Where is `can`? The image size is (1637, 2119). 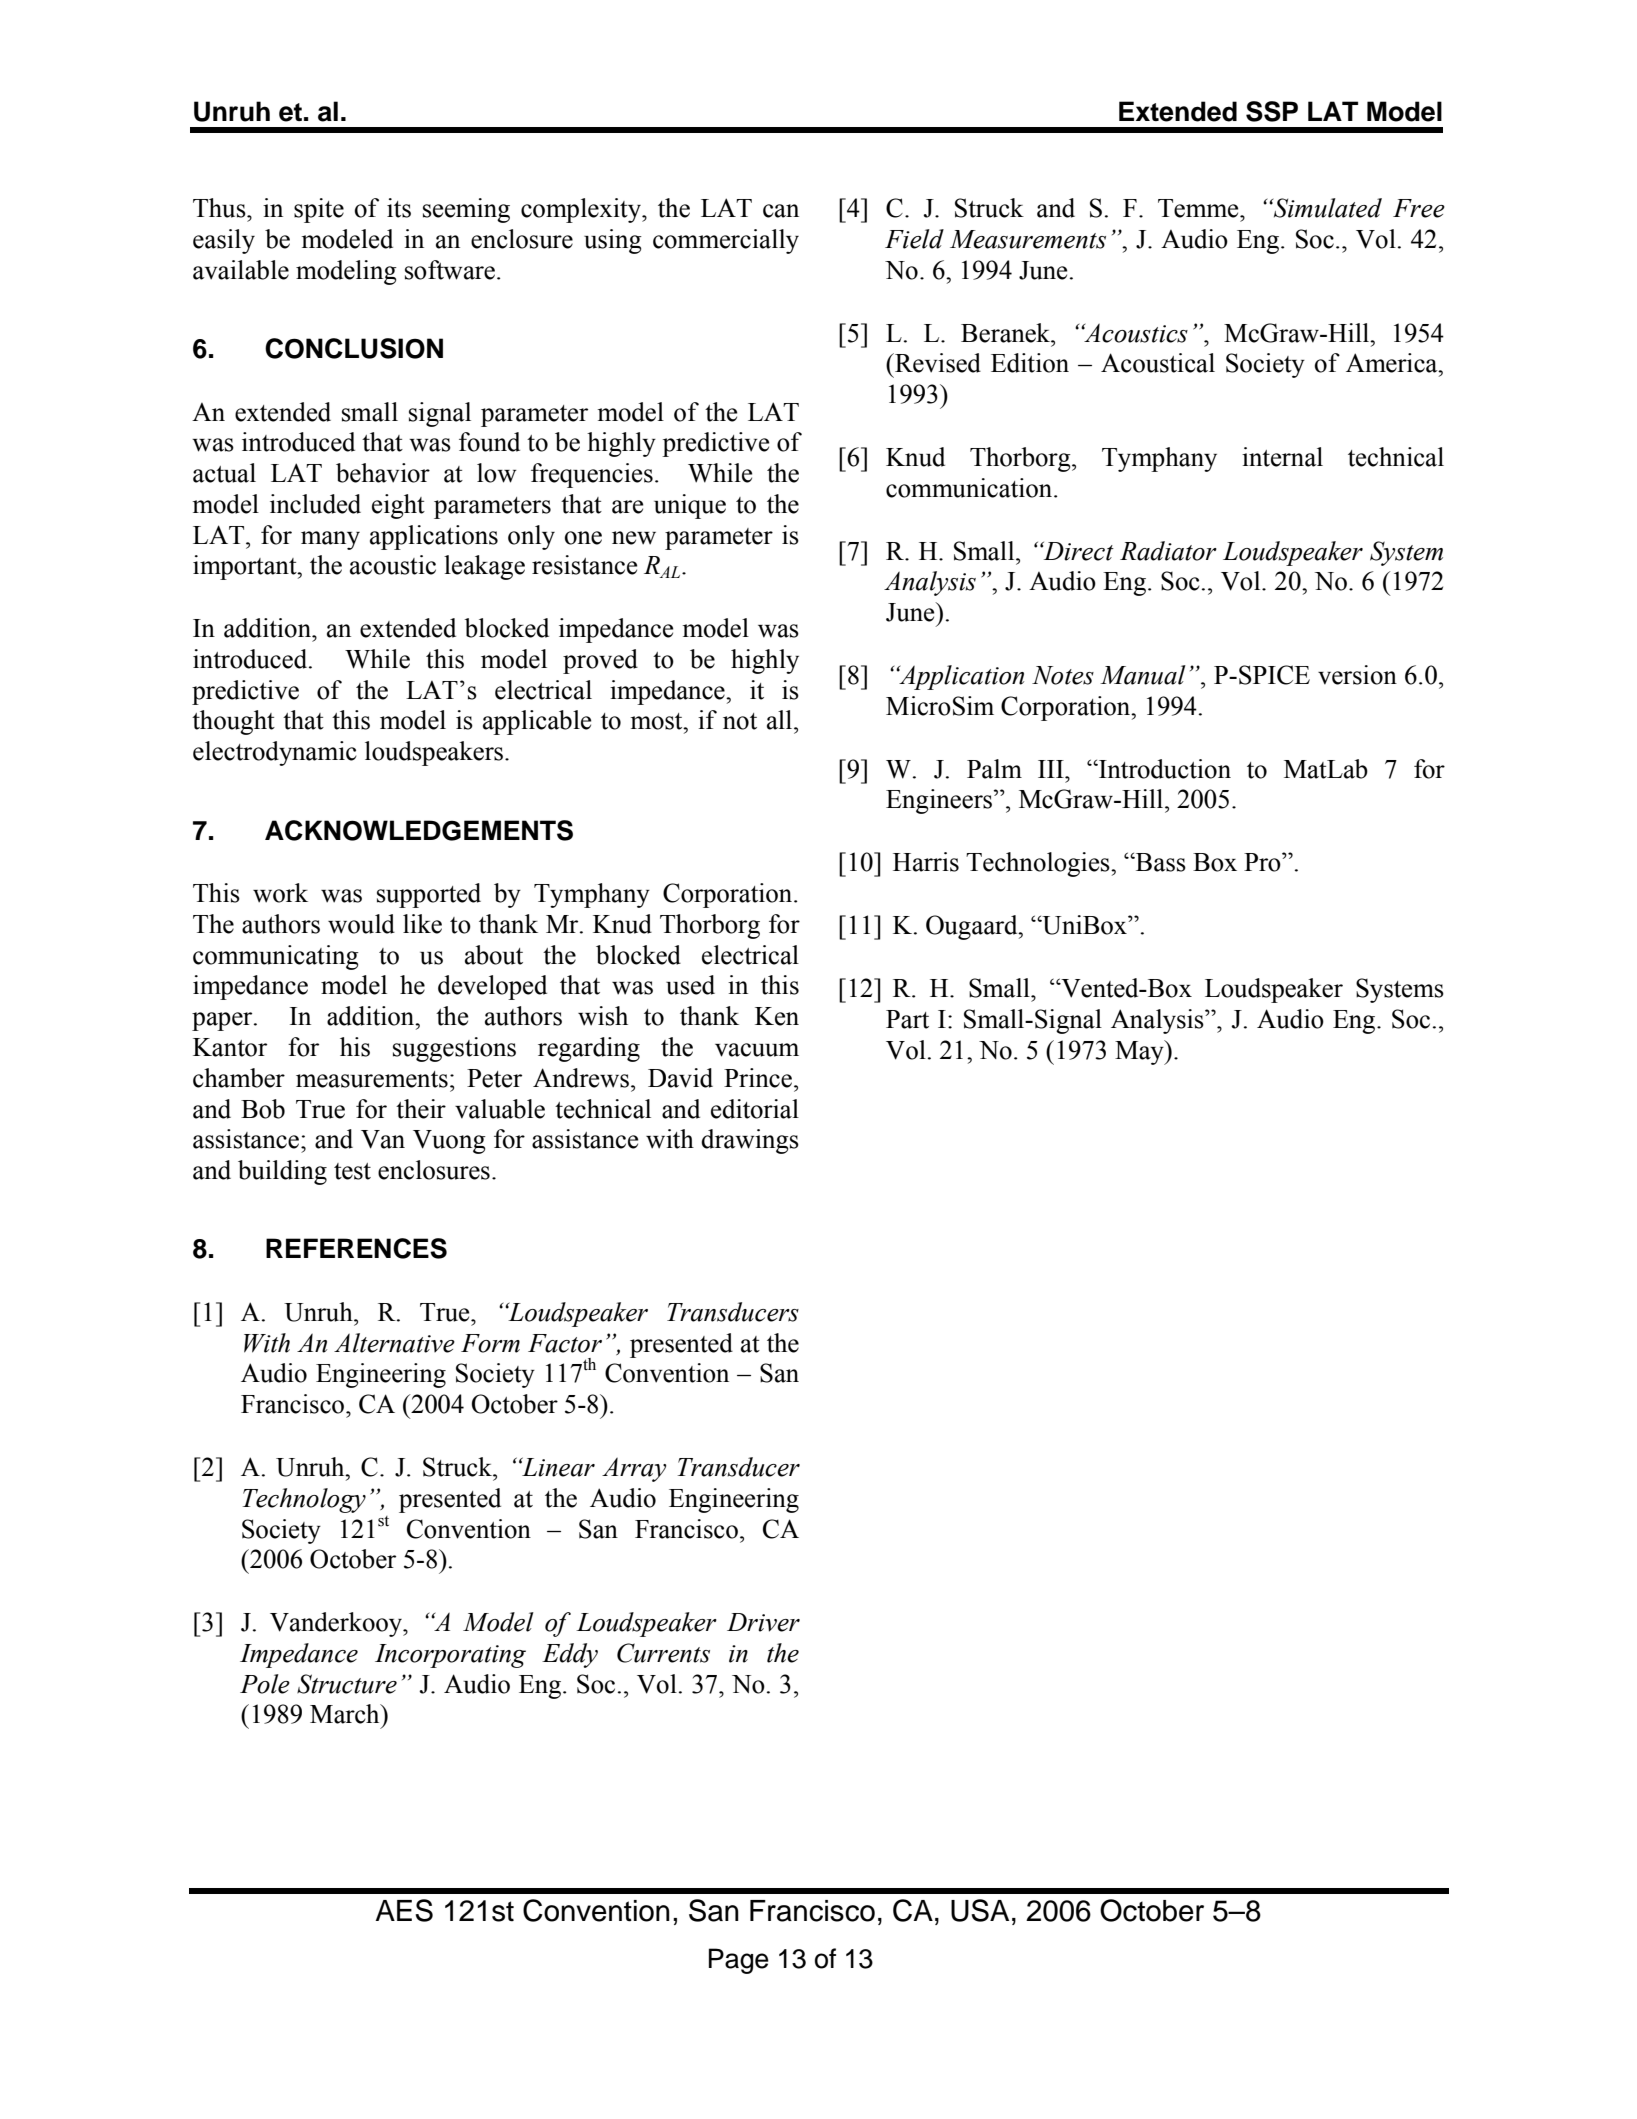 can is located at coordinates (781, 211).
